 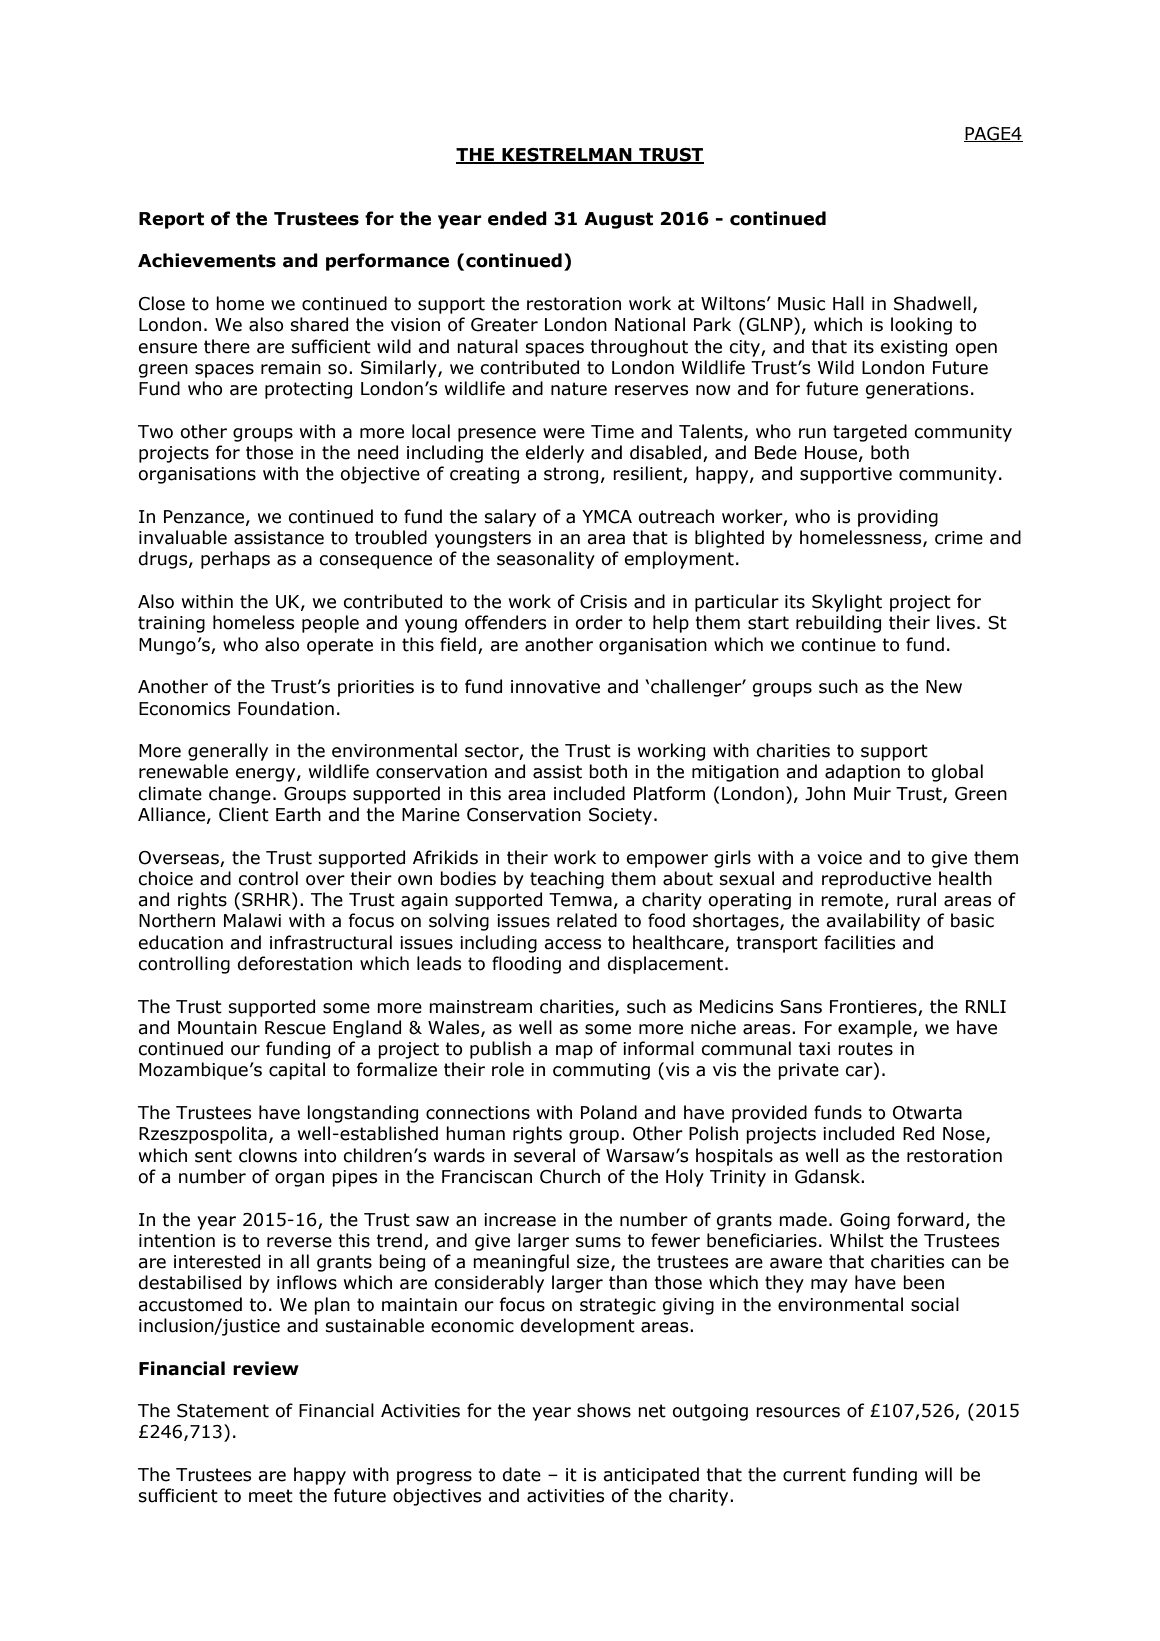 What do you see at coordinates (271, 1496) in the image?
I see `meet` at bounding box center [271, 1496].
